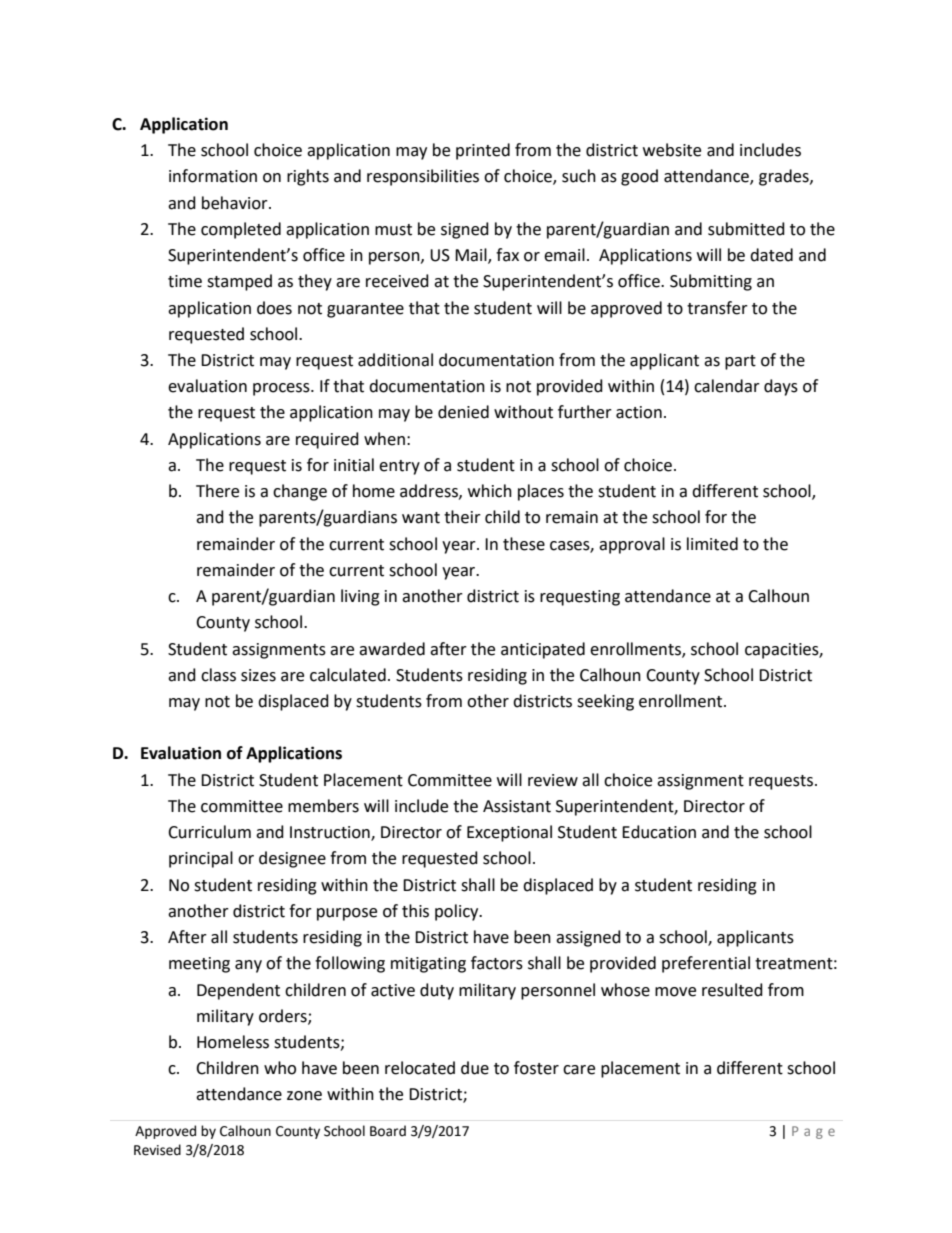 This page has width=952, height=1233. I want to click on zone, so click(304, 1096).
